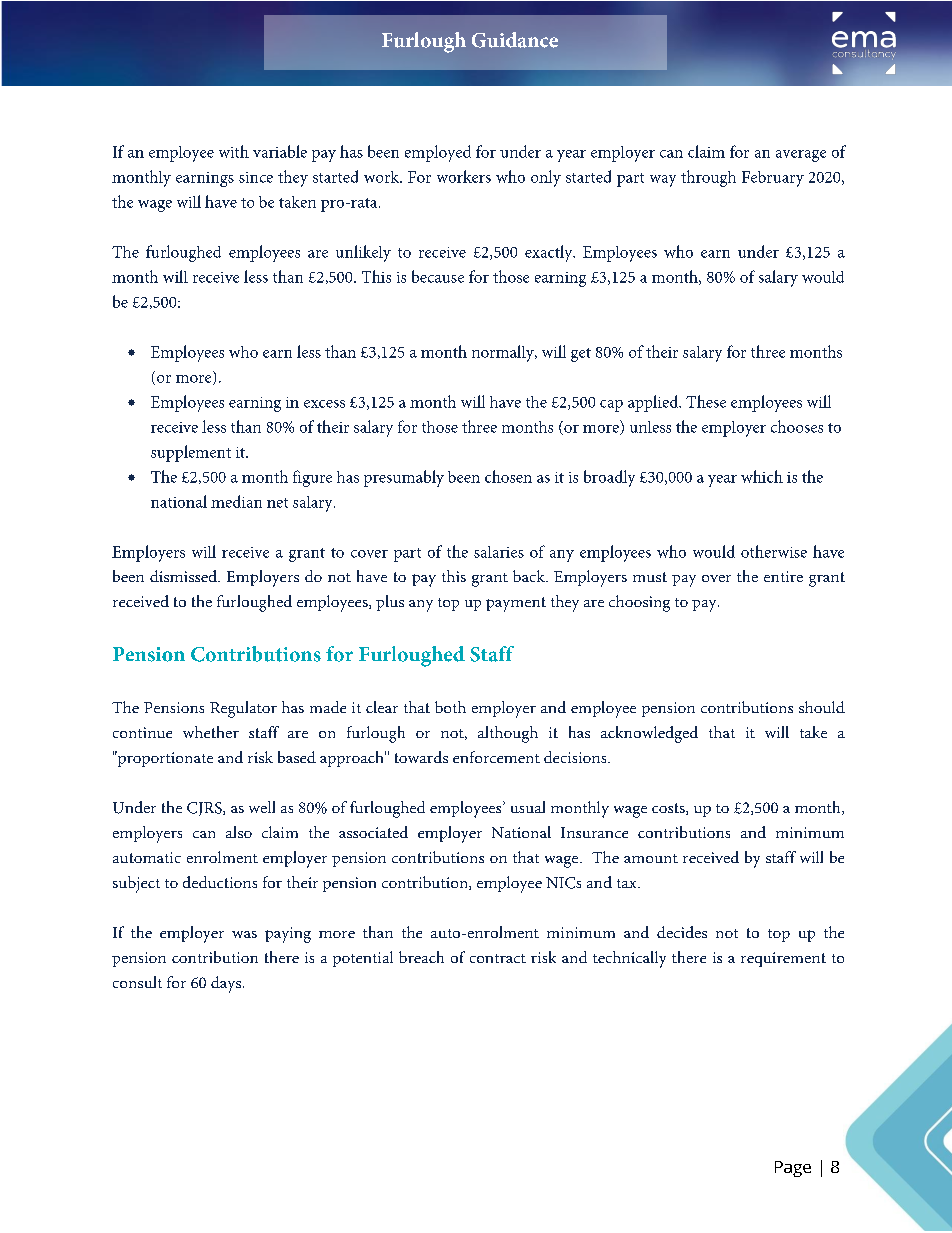 The width and height of the document is (952, 1233). I want to click on chosen, so click(508, 476).
